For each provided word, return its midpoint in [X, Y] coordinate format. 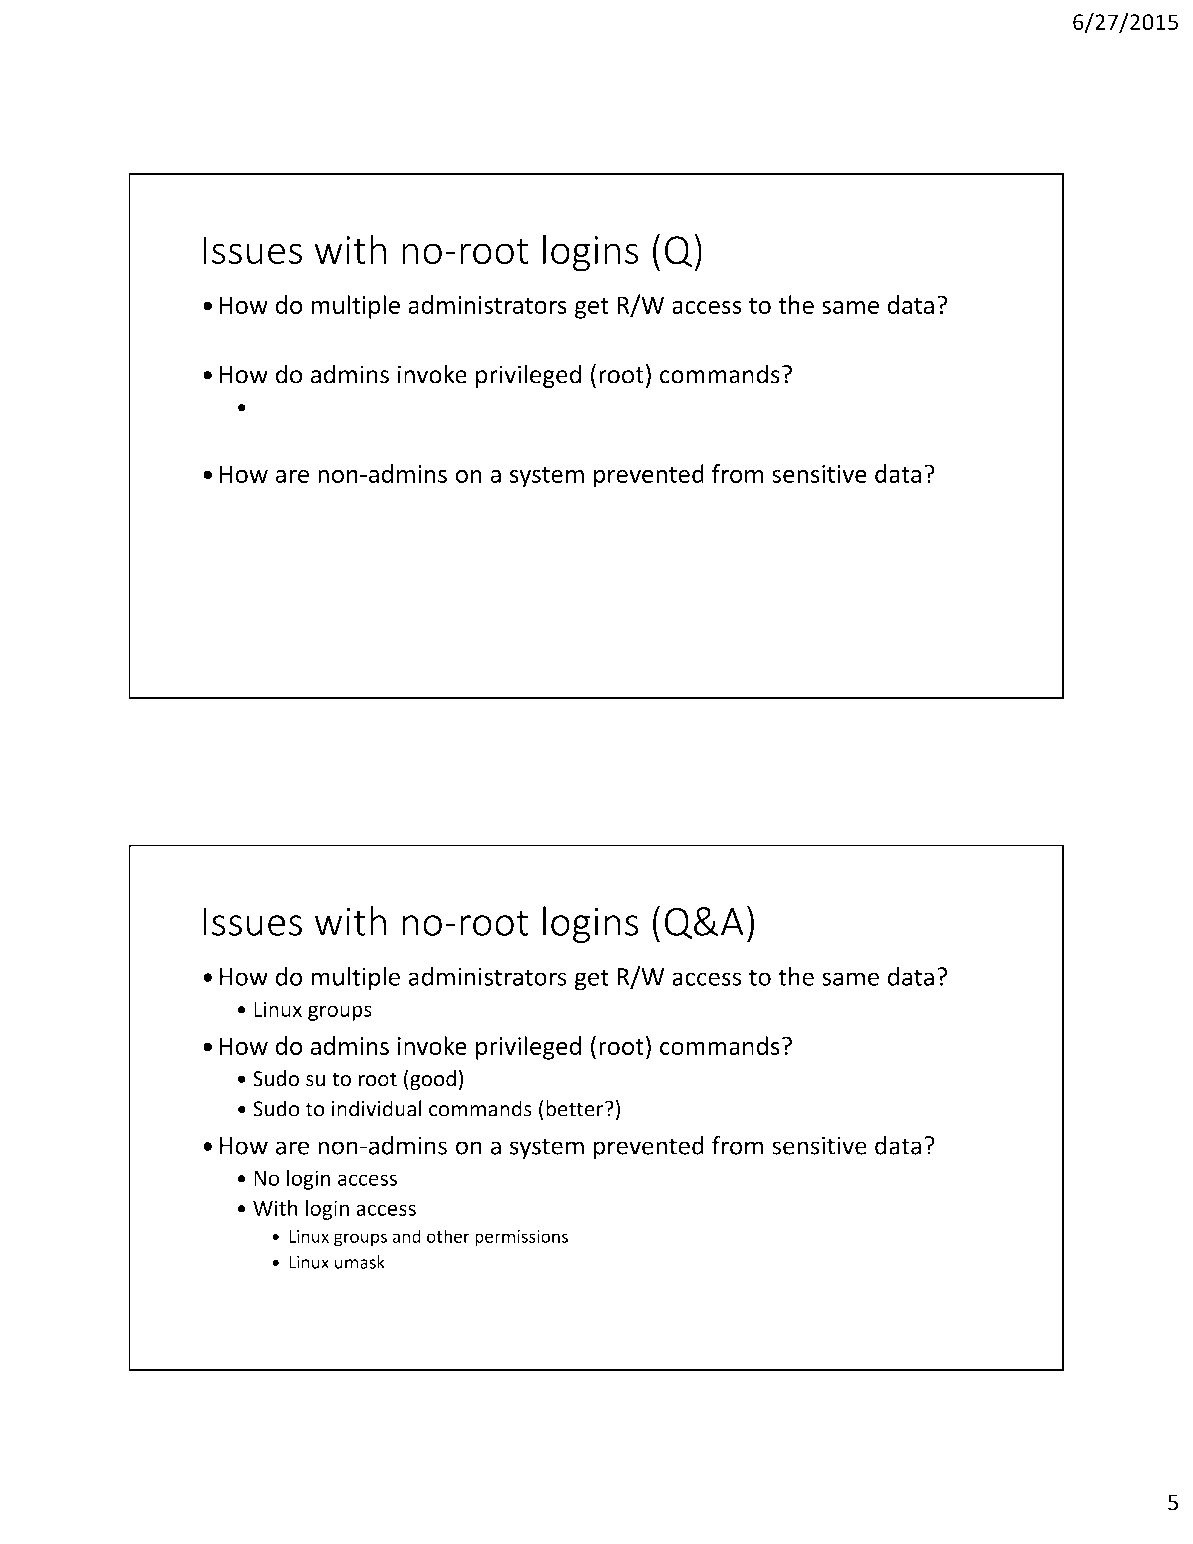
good [433, 1080]
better [576, 1108]
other [448, 1236]
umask [360, 1262]
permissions [521, 1238]
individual [377, 1108]
